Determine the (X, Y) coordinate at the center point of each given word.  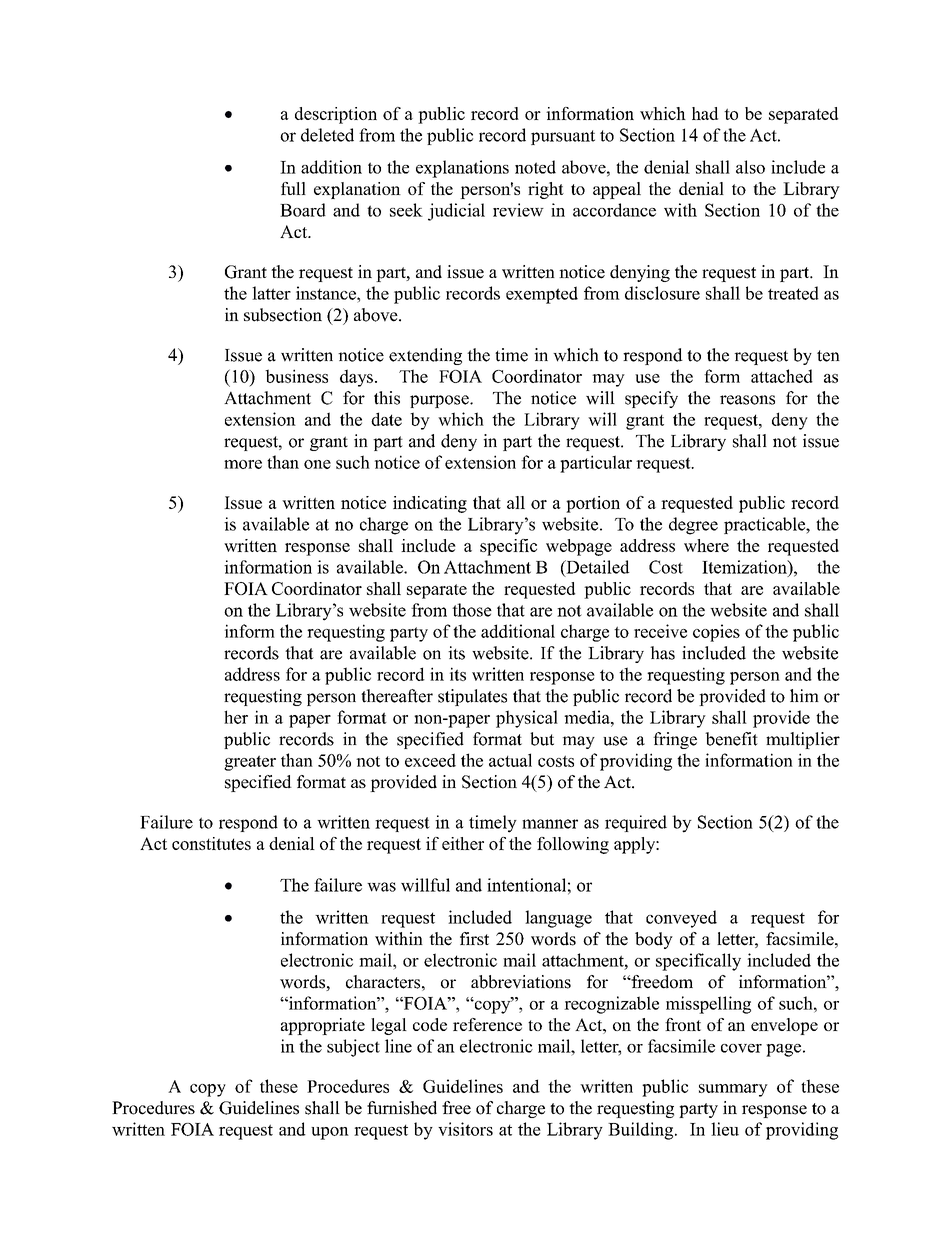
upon (330, 1133)
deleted (327, 135)
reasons (747, 400)
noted (535, 167)
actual (510, 760)
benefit (731, 739)
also (750, 167)
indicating (430, 504)
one (317, 464)
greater (250, 763)
